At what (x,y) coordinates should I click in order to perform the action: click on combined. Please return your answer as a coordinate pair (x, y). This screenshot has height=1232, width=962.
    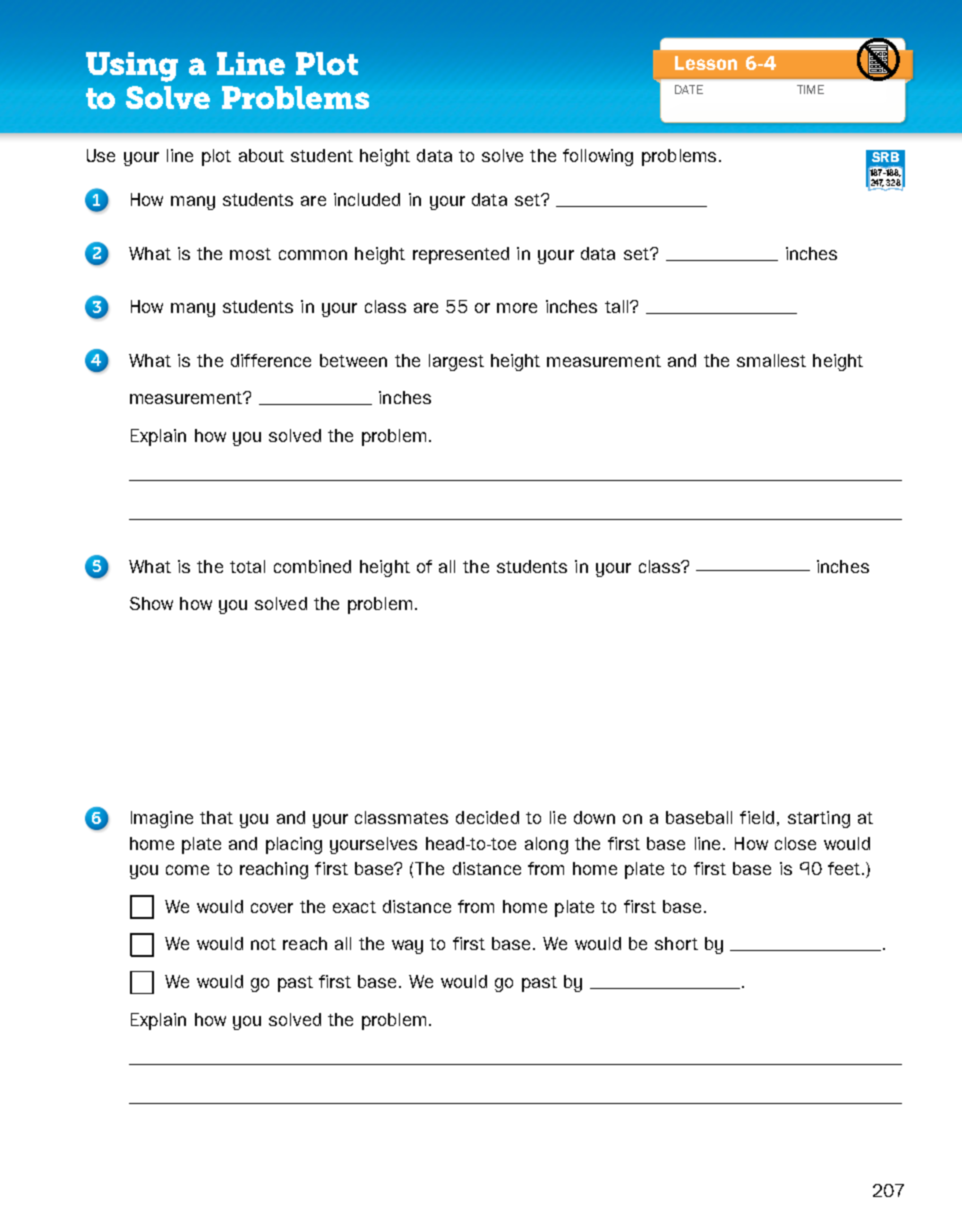
    Looking at the image, I should click on (312, 566).
